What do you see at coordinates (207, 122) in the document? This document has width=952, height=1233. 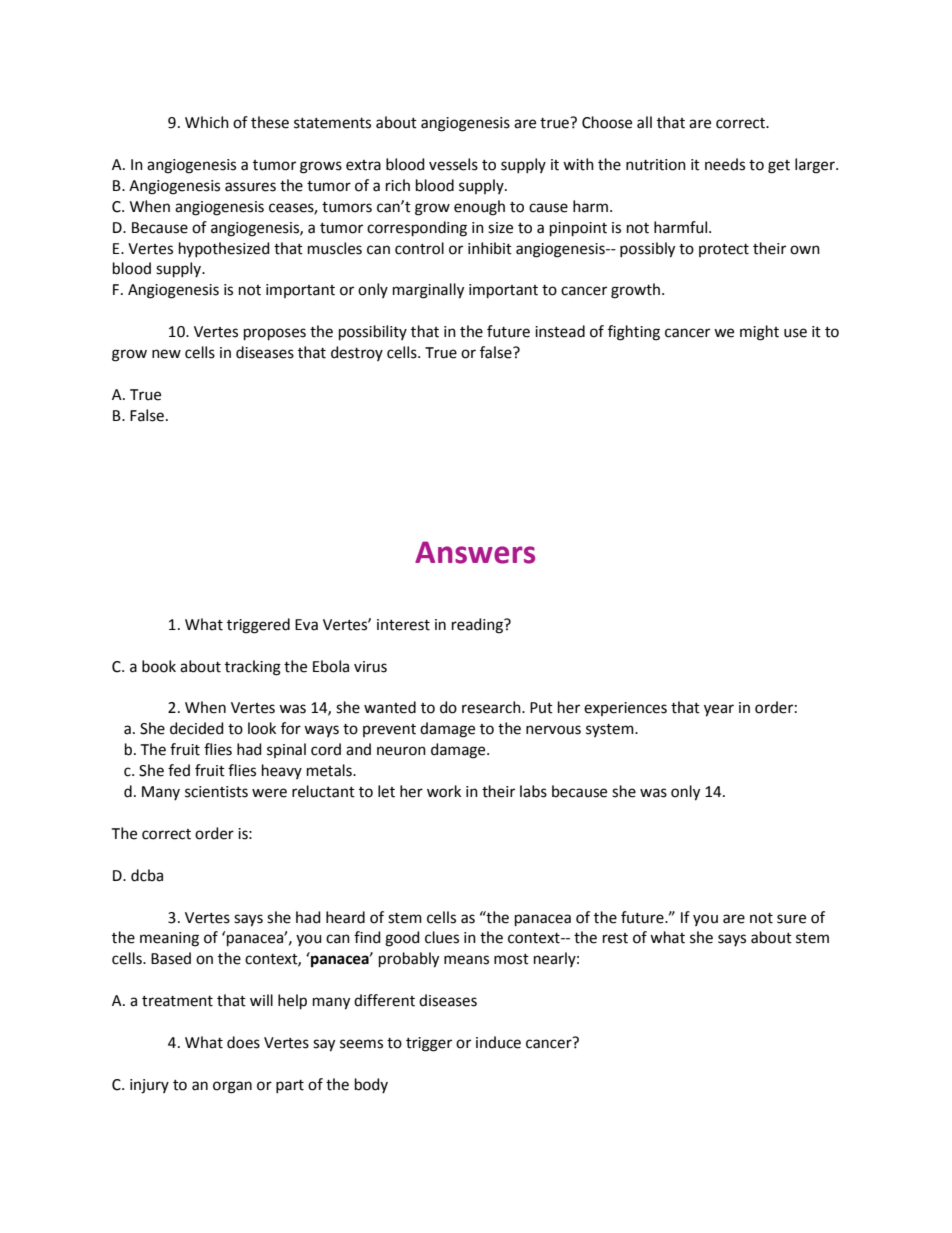 I see `Which` at bounding box center [207, 122].
